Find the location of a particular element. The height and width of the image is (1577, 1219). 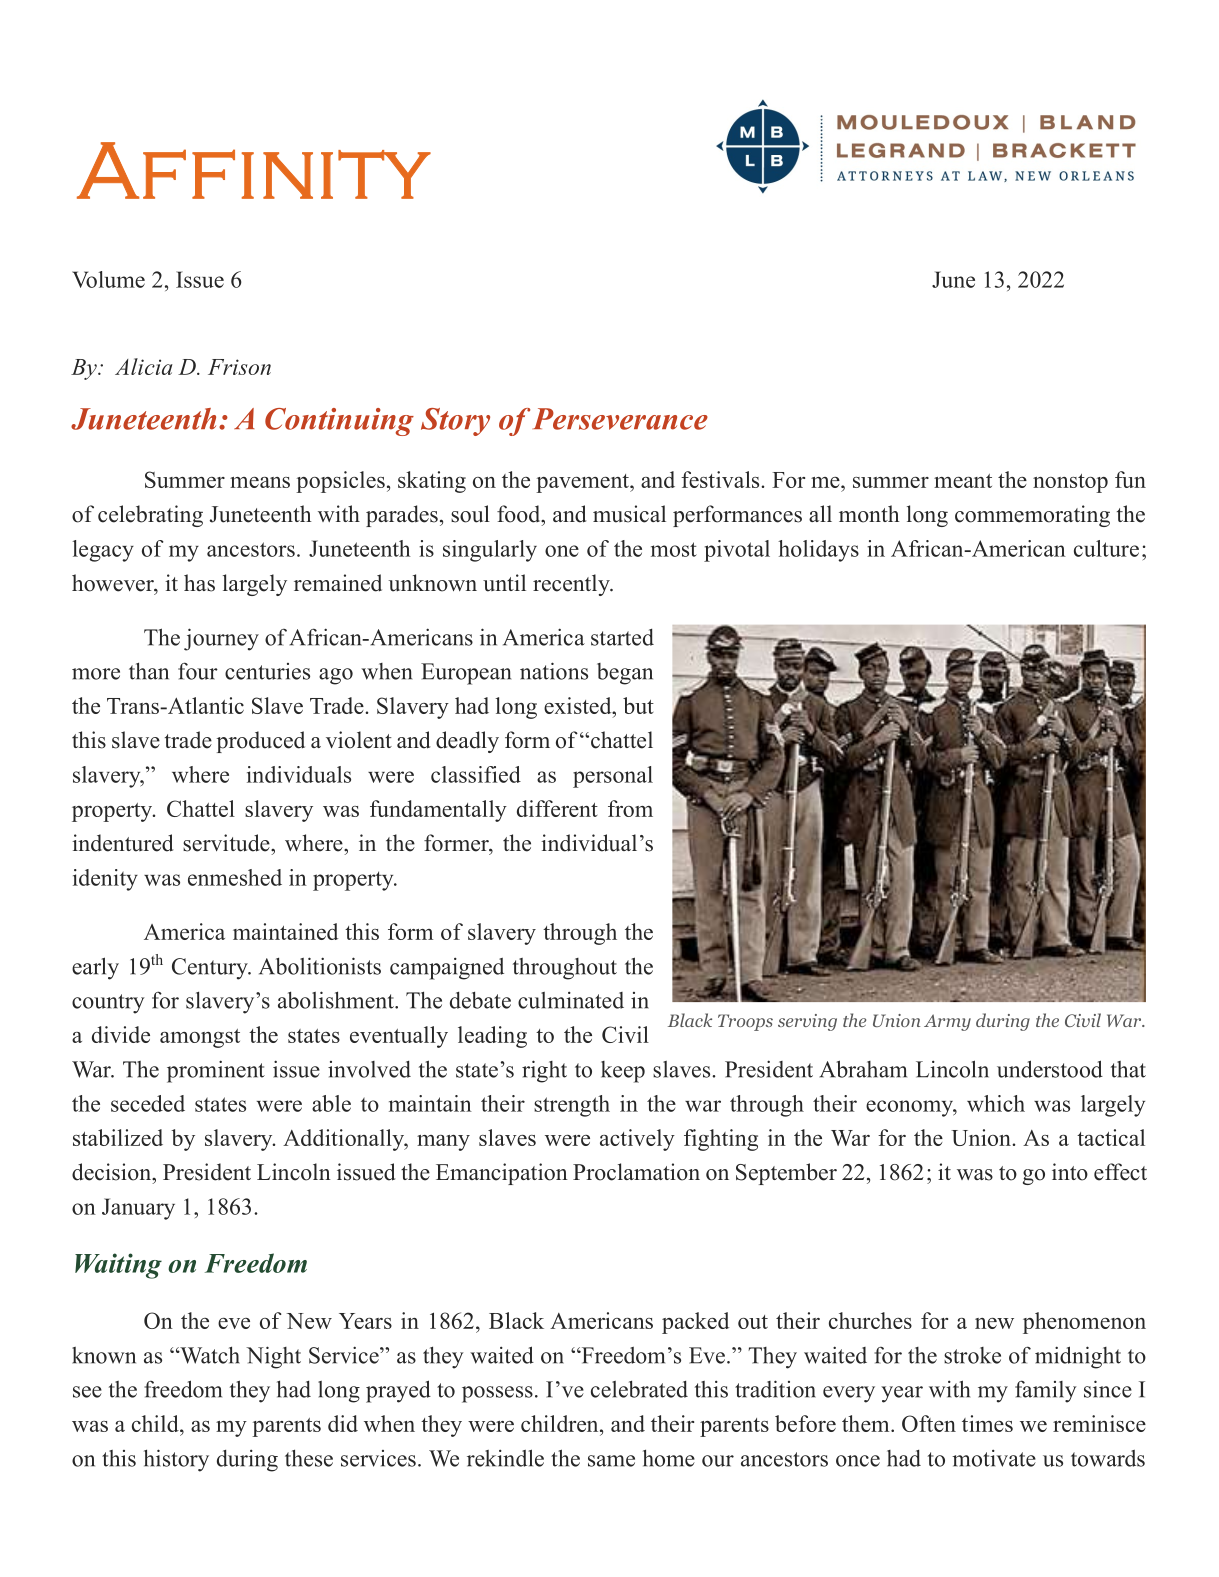

Army is located at coordinates (947, 1022).
